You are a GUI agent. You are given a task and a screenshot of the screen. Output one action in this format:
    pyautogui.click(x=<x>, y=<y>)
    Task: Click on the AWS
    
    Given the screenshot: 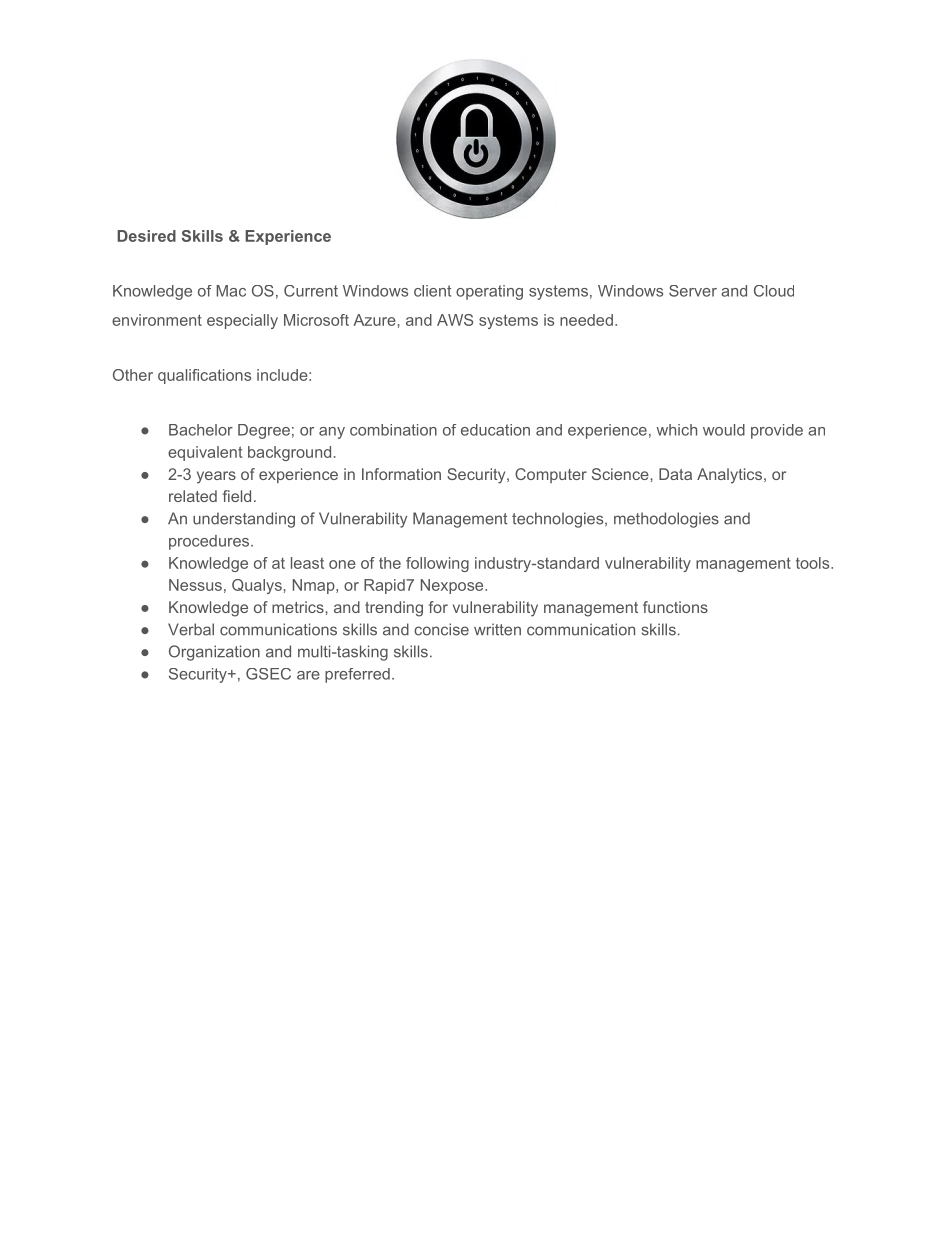 What is the action you would take?
    pyautogui.click(x=455, y=320)
